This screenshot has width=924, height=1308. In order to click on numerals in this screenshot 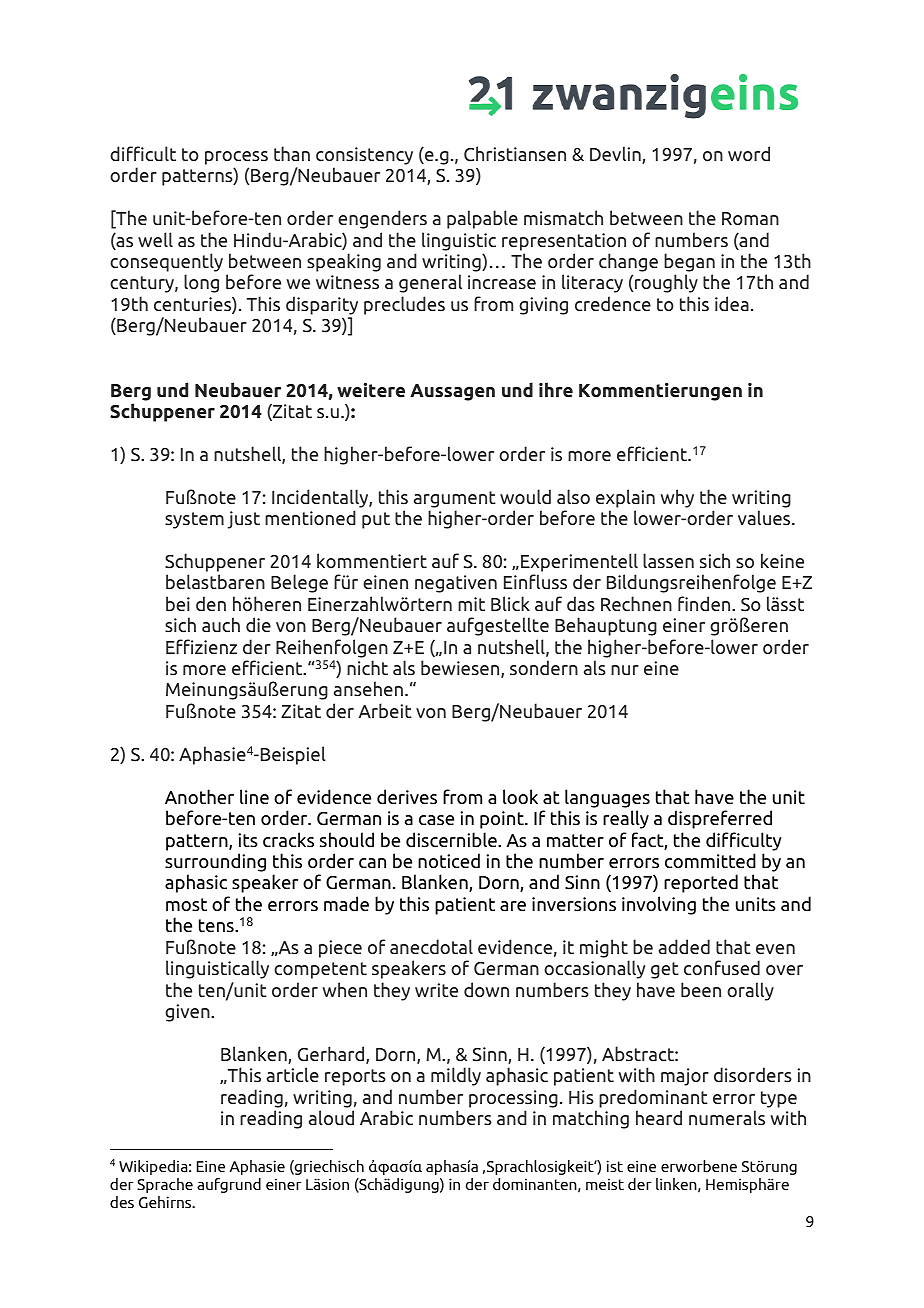, I will do `click(727, 1117)`.
